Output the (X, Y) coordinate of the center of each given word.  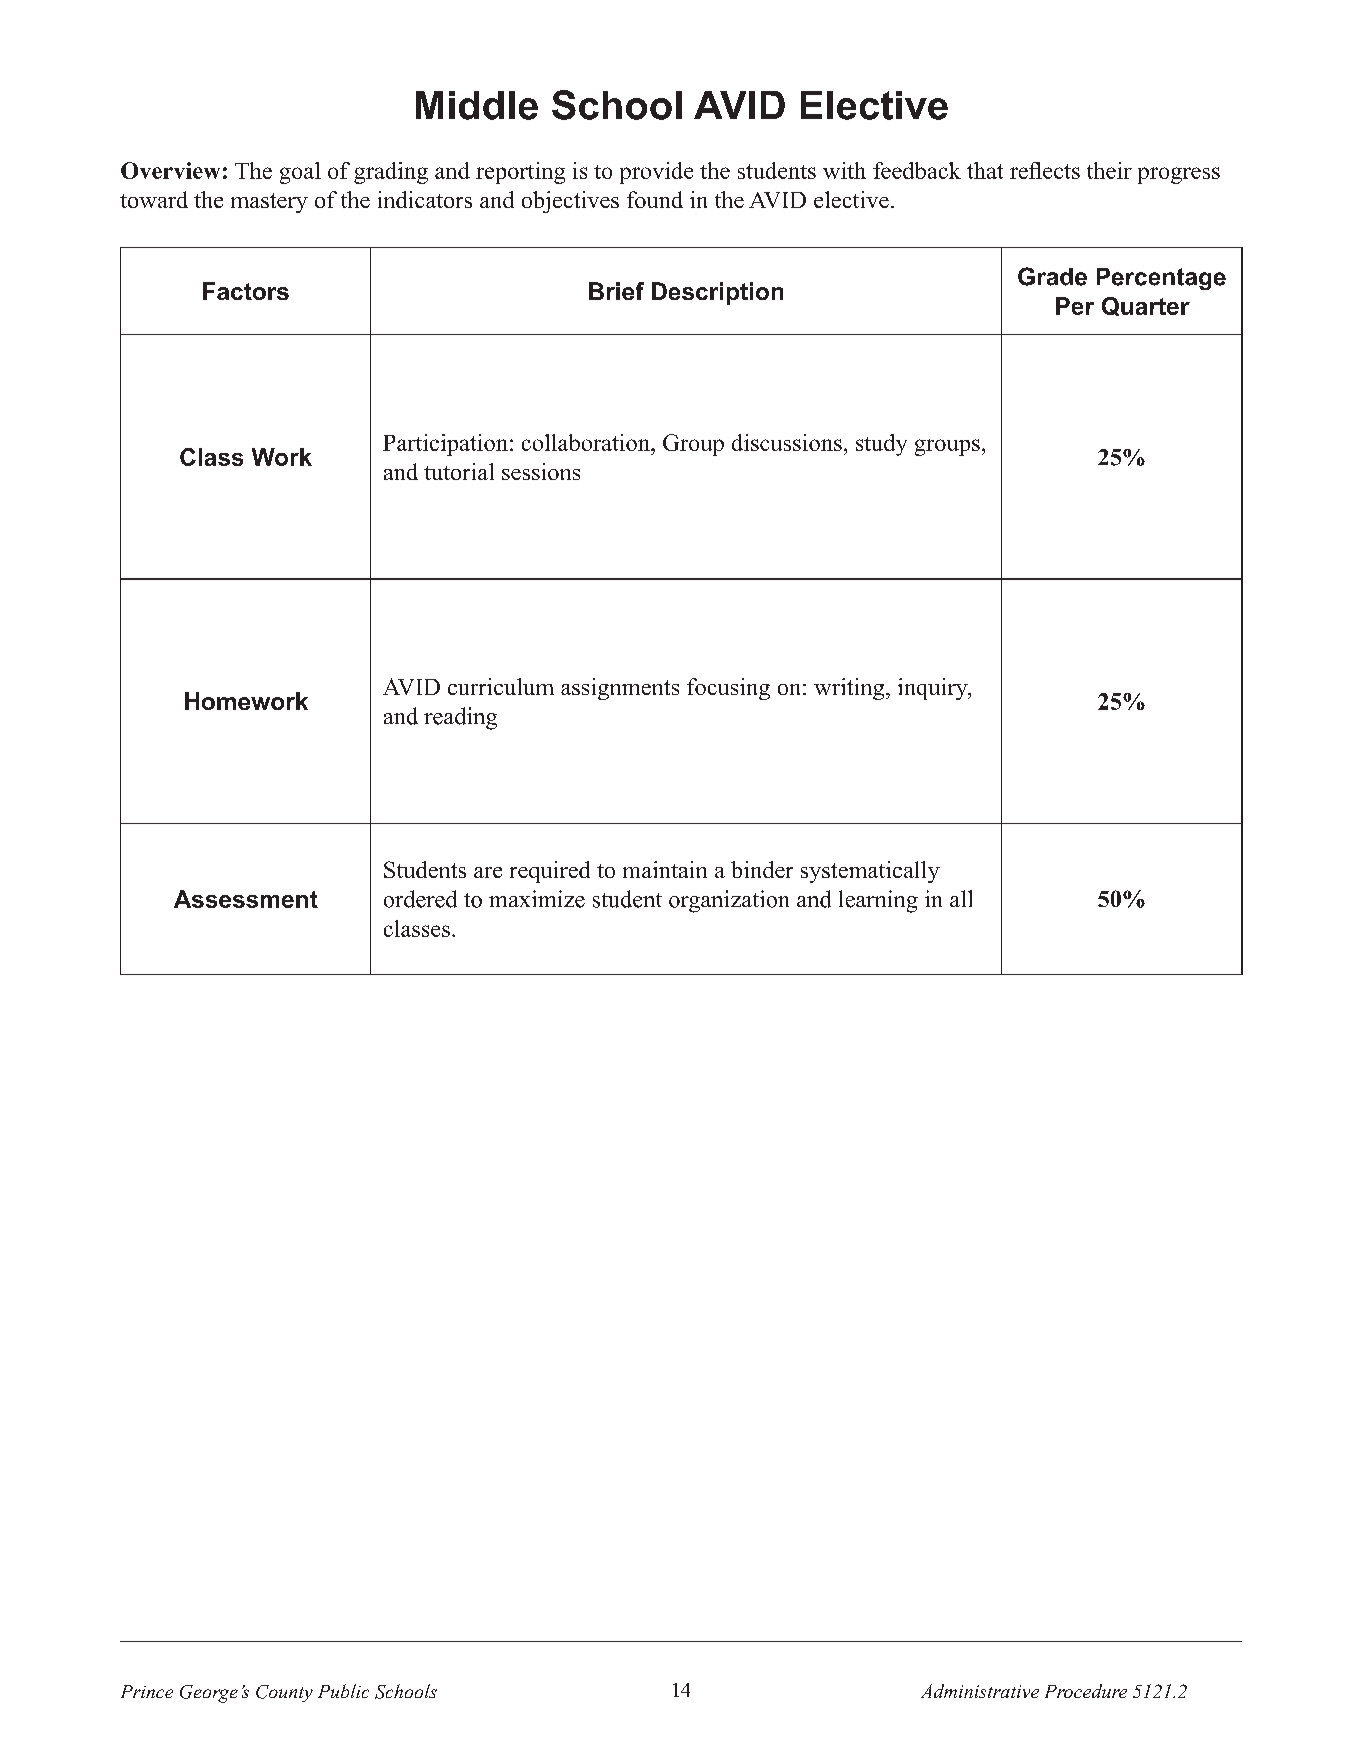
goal (300, 173)
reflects (1045, 170)
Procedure (1086, 1691)
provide (656, 173)
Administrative (980, 1691)
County (284, 1693)
